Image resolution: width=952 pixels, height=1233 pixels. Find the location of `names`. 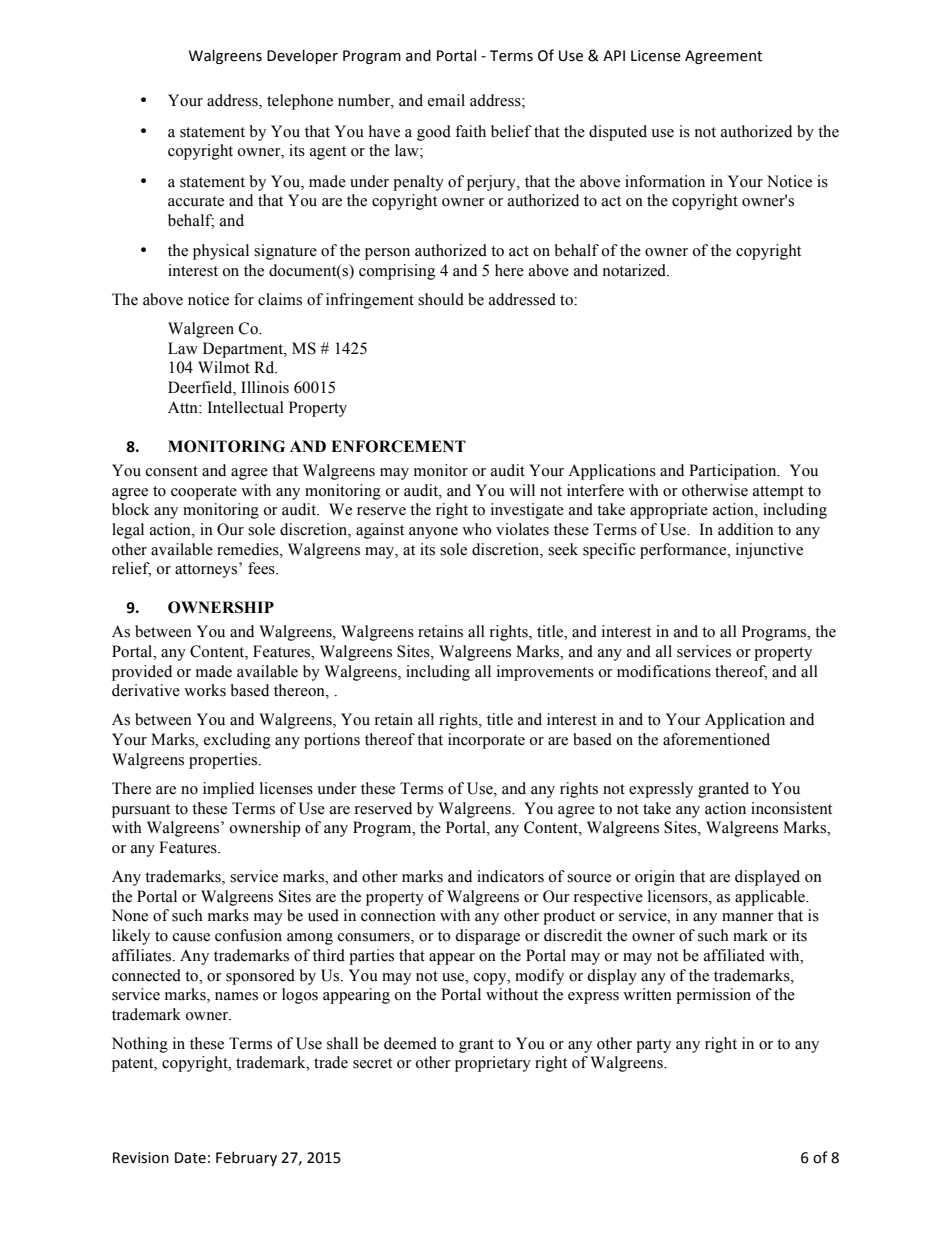

names is located at coordinates (236, 996).
